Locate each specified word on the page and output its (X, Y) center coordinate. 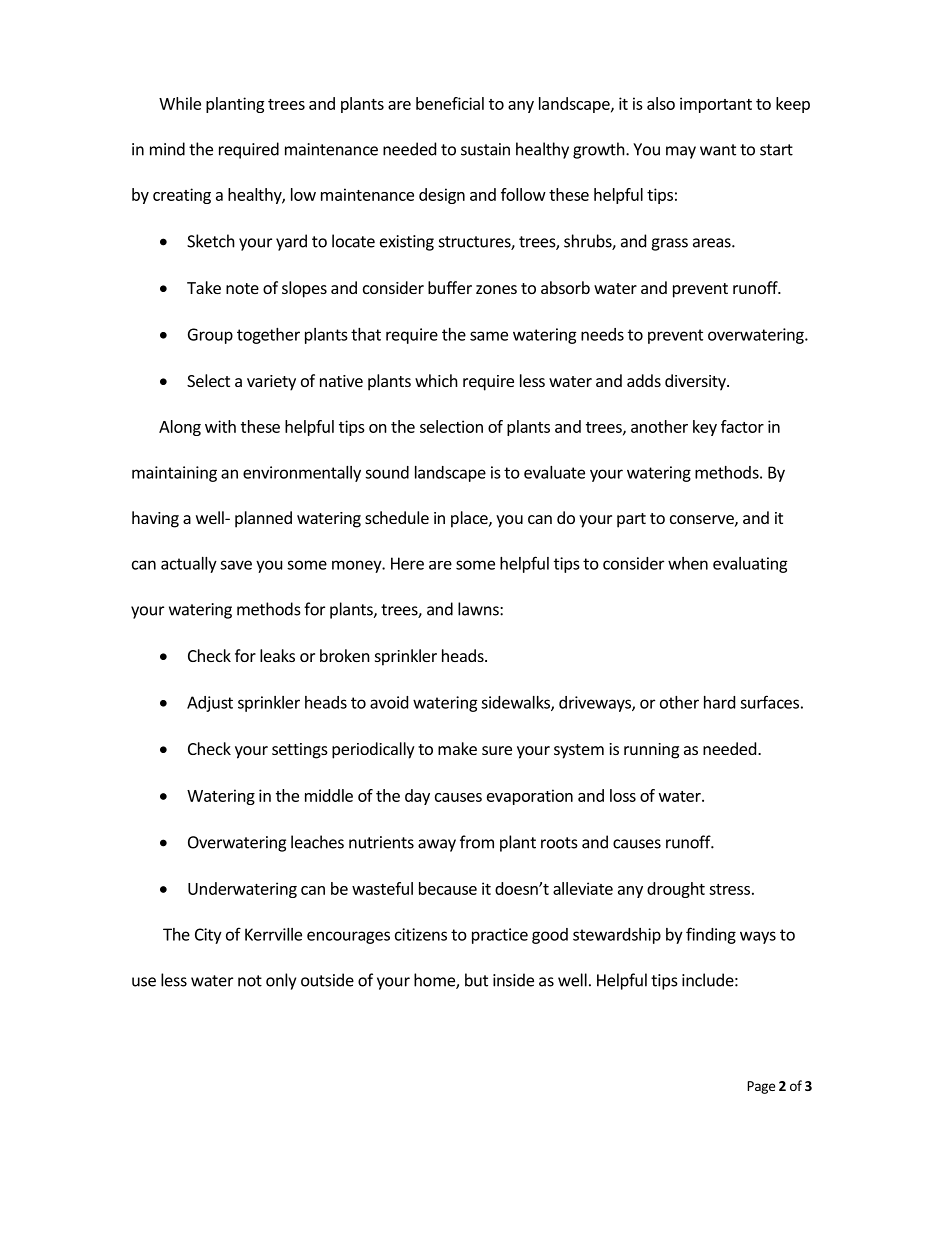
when (688, 563)
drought (676, 890)
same (489, 336)
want (718, 150)
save (236, 565)
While (180, 103)
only (281, 981)
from (477, 842)
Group (210, 336)
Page (761, 1087)
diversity (696, 382)
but (476, 980)
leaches (317, 842)
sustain (485, 149)
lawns (479, 609)
